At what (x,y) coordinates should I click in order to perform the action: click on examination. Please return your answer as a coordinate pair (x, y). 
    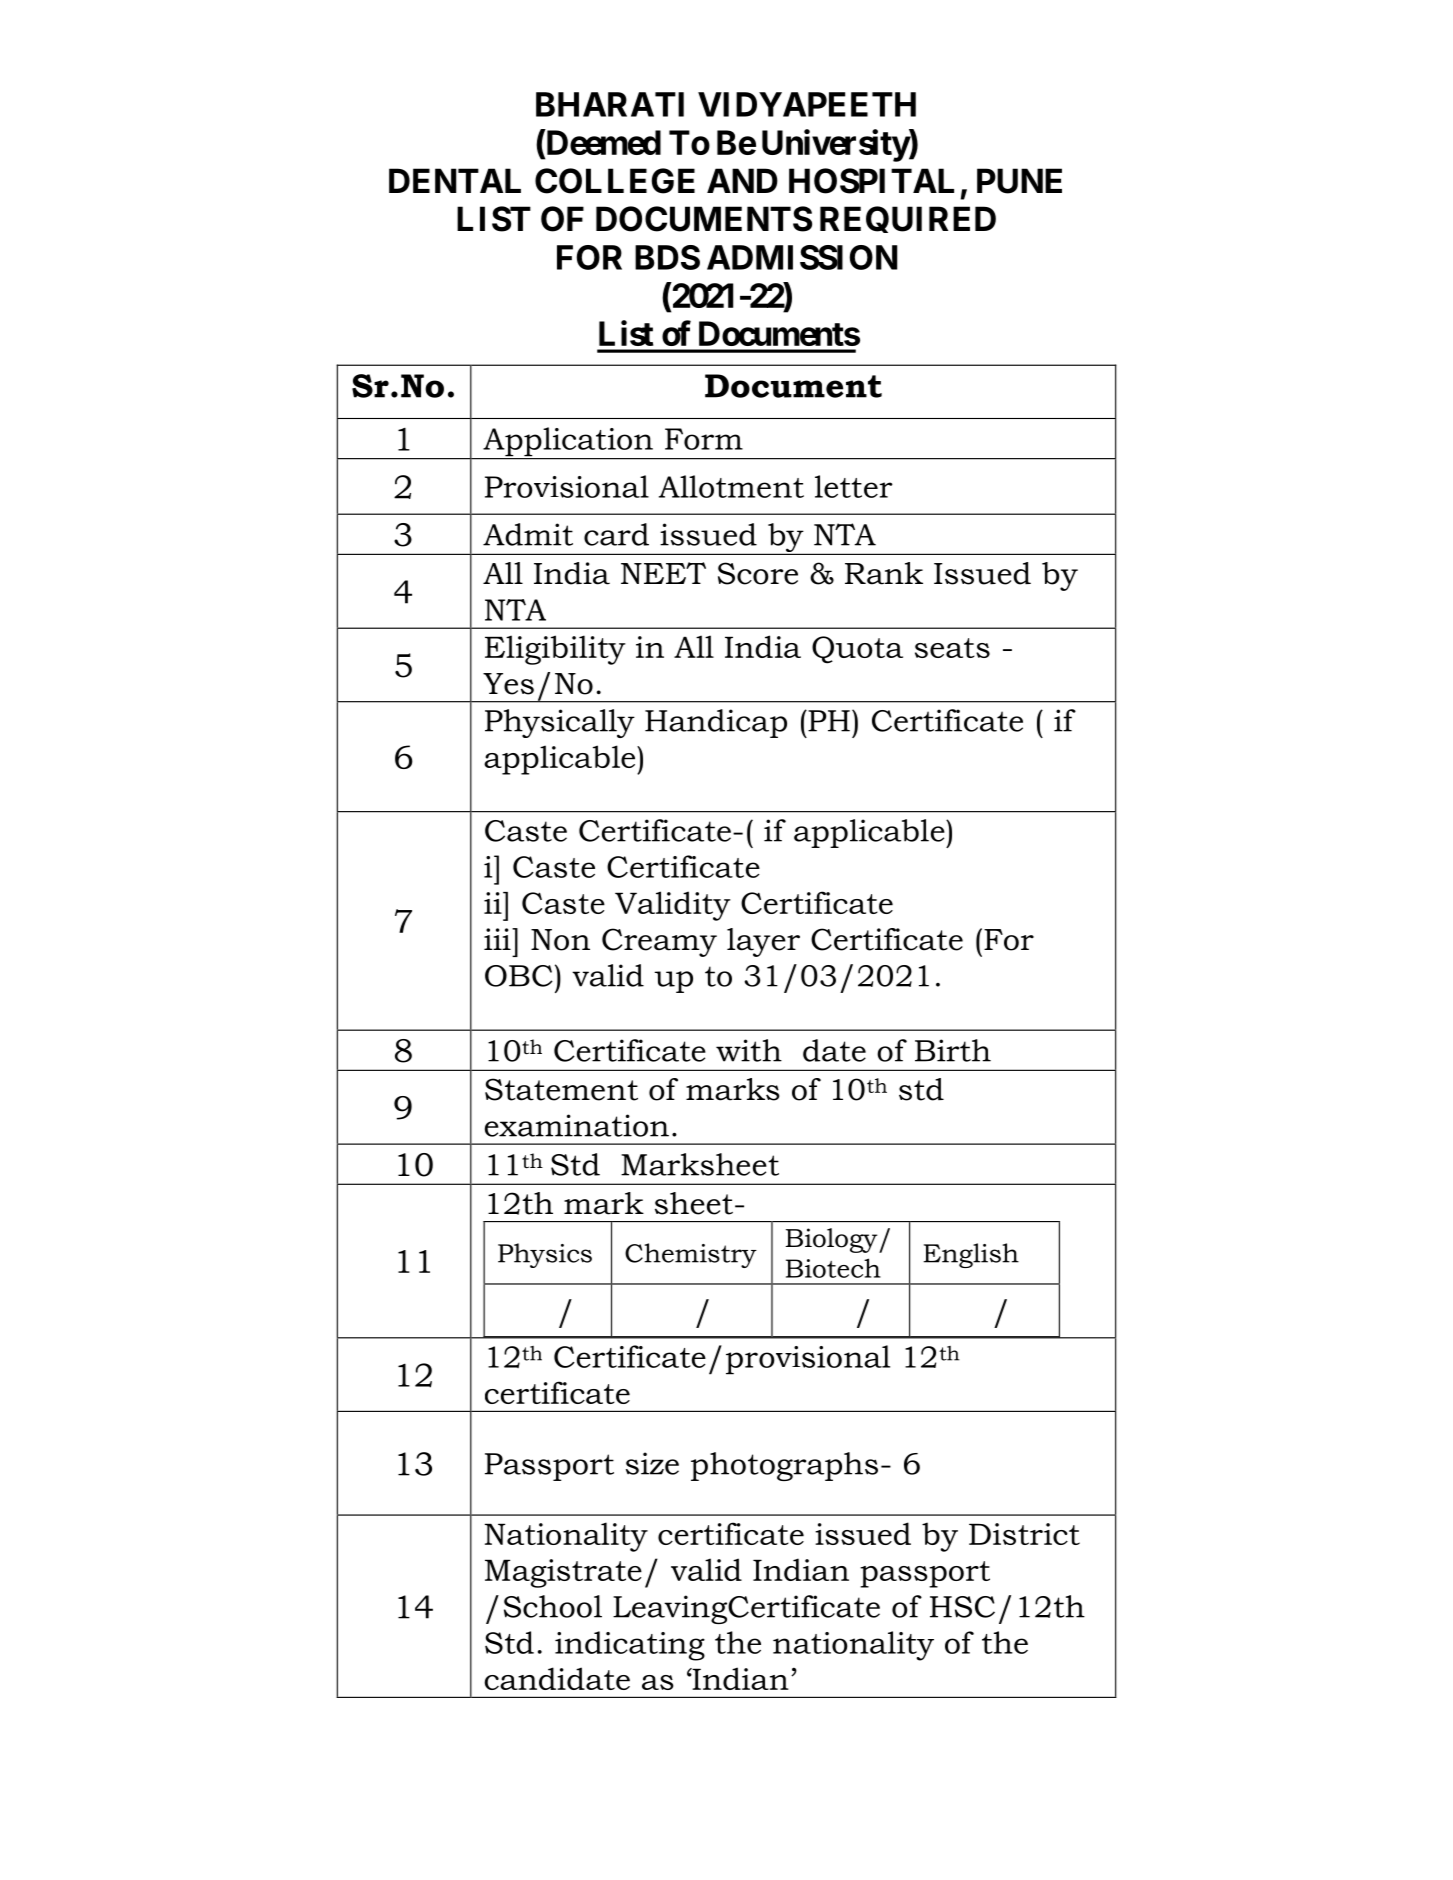
    Looking at the image, I should click on (577, 1125).
